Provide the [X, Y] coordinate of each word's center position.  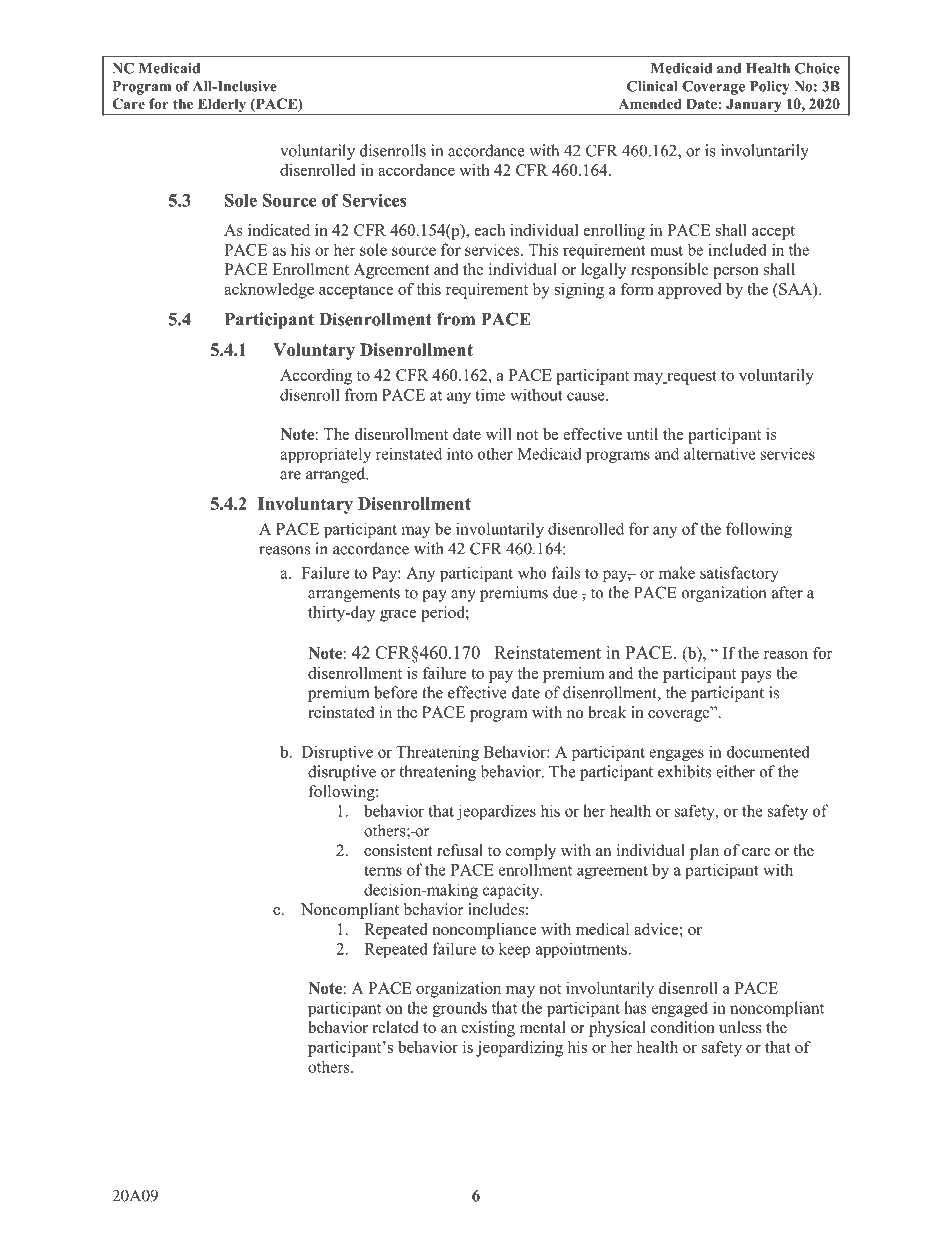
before [396, 692]
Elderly [222, 106]
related [396, 1027]
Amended [650, 103]
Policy [770, 88]
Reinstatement [548, 652]
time [490, 394]
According [316, 377]
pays [756, 677]
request [691, 378]
